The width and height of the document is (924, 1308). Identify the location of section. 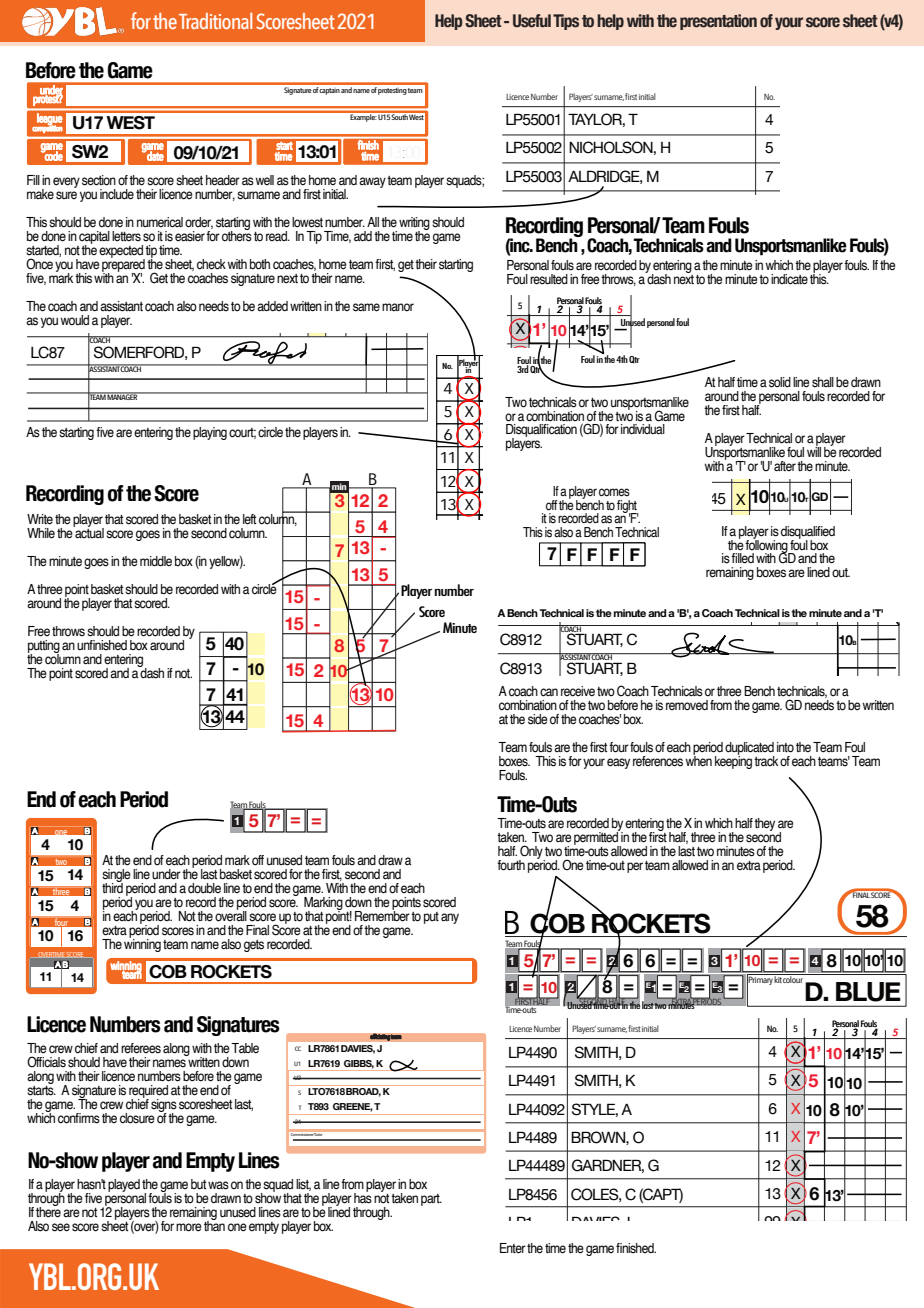
(99, 180).
